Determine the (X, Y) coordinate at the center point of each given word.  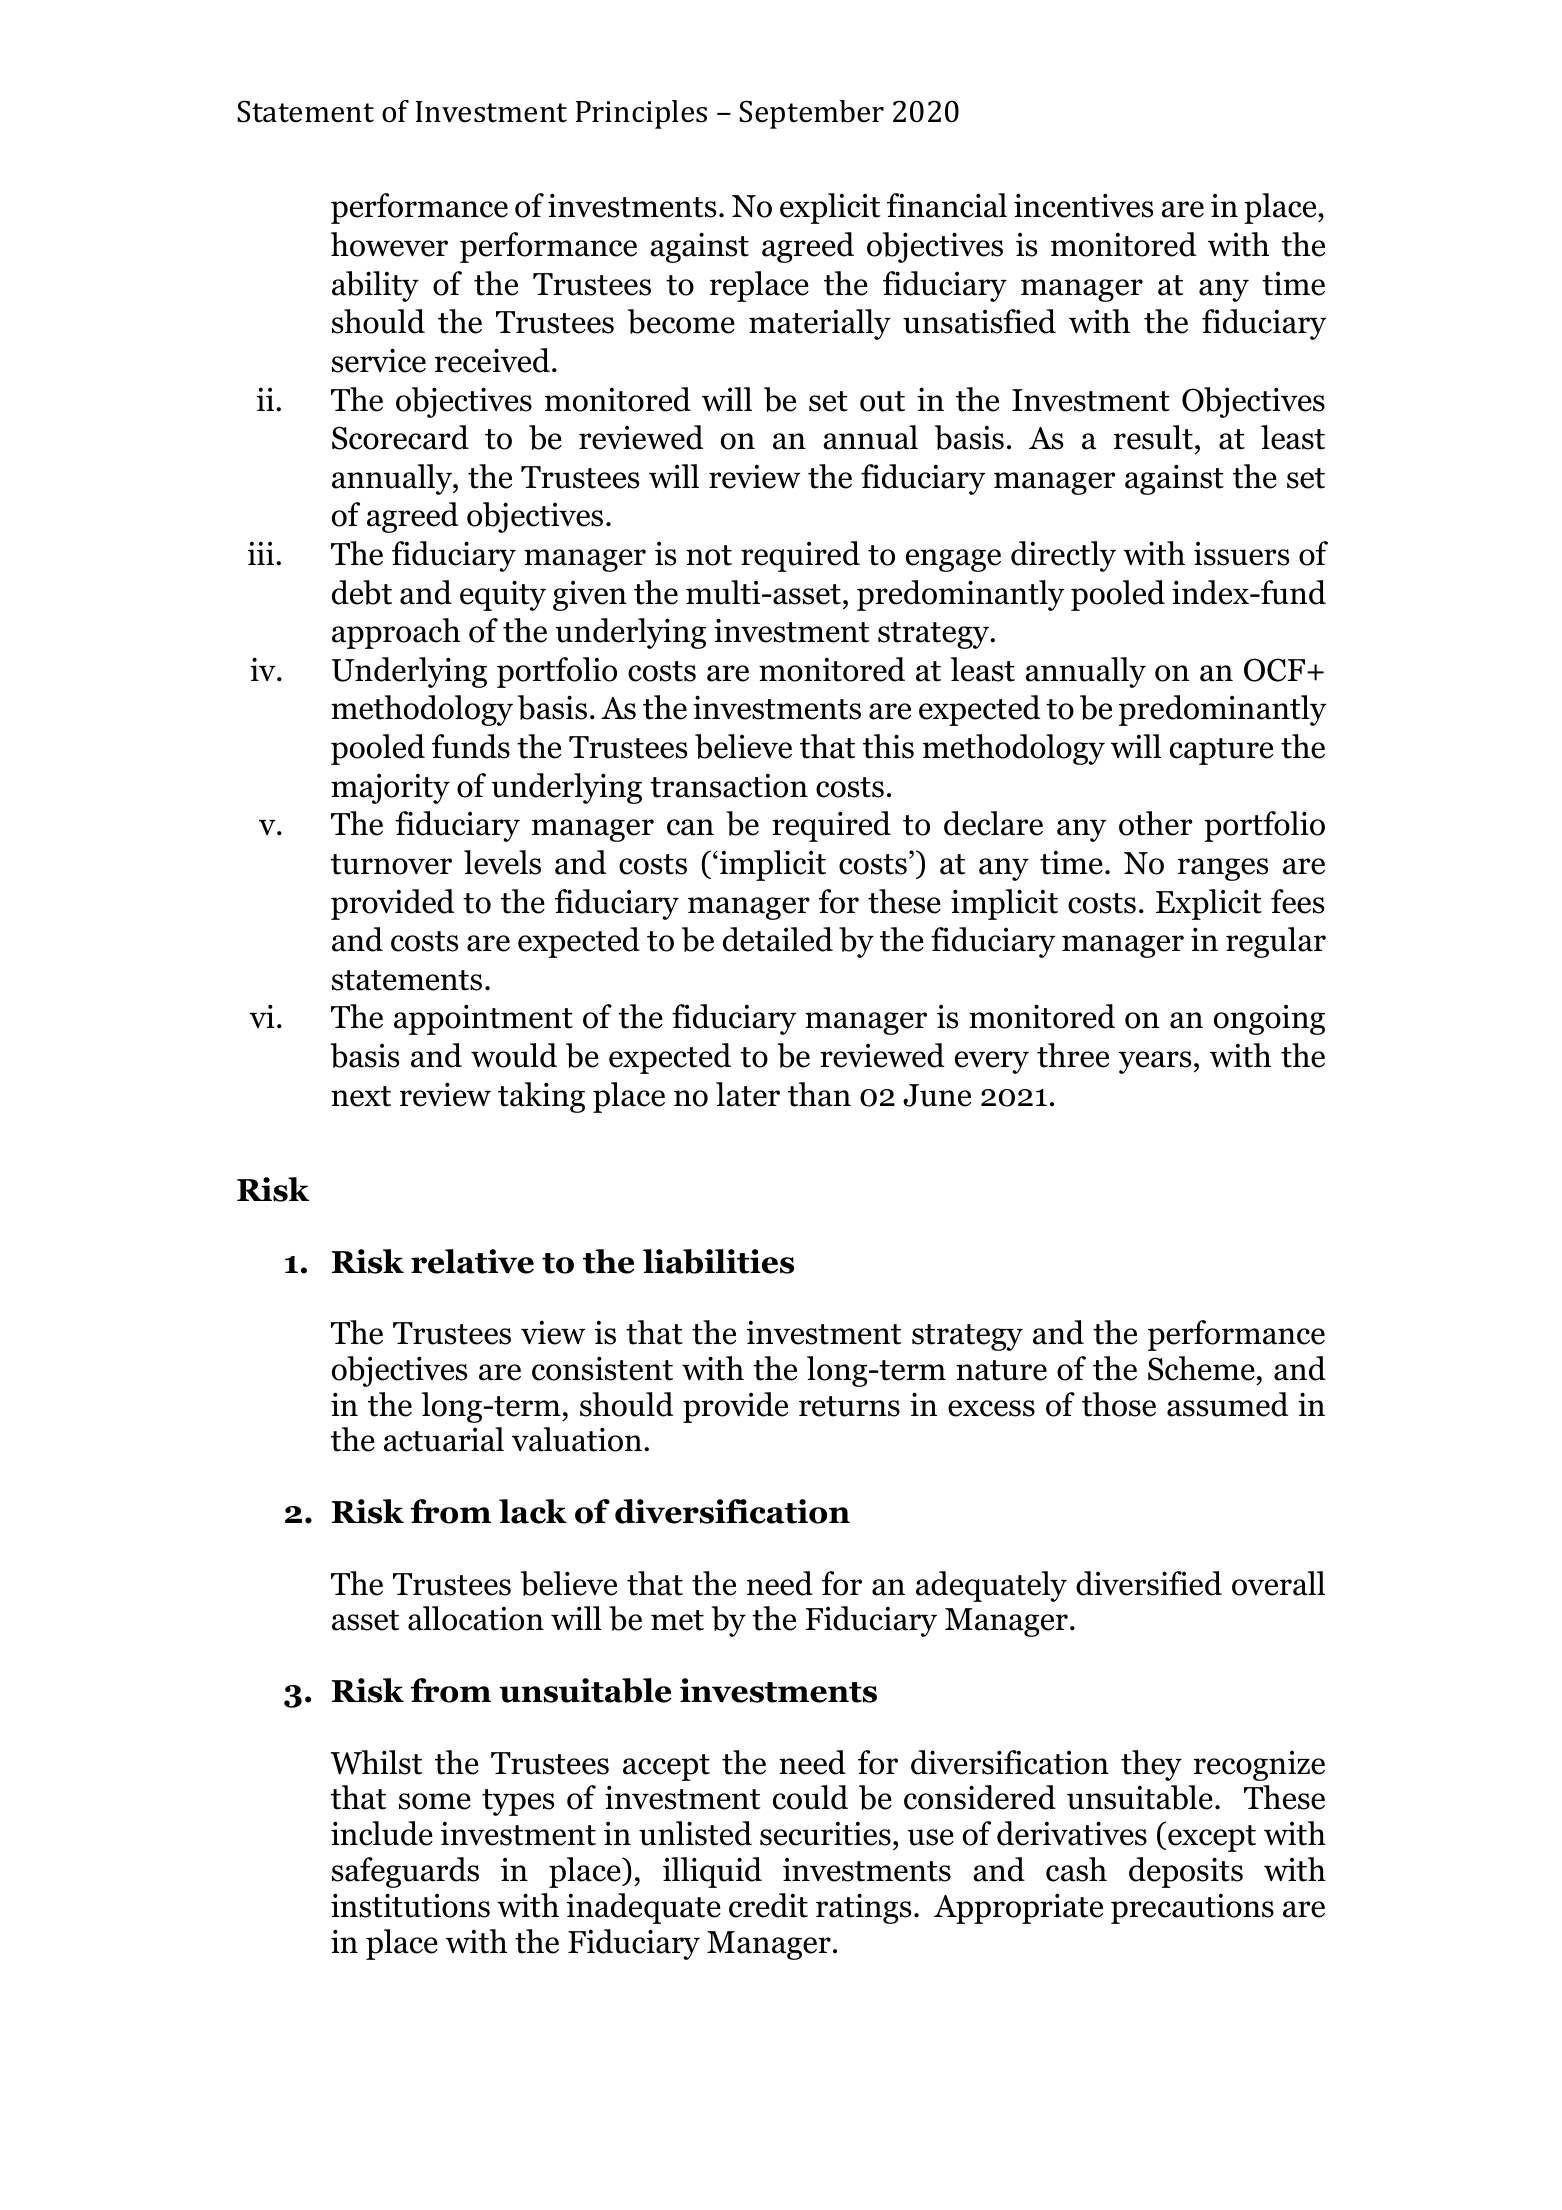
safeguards (405, 1872)
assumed (1227, 1404)
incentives (1083, 205)
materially (820, 324)
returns (849, 1406)
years (1155, 1062)
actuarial (444, 1439)
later (748, 1094)
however (389, 244)
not (709, 555)
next (361, 1096)
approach (396, 633)
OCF (1276, 670)
